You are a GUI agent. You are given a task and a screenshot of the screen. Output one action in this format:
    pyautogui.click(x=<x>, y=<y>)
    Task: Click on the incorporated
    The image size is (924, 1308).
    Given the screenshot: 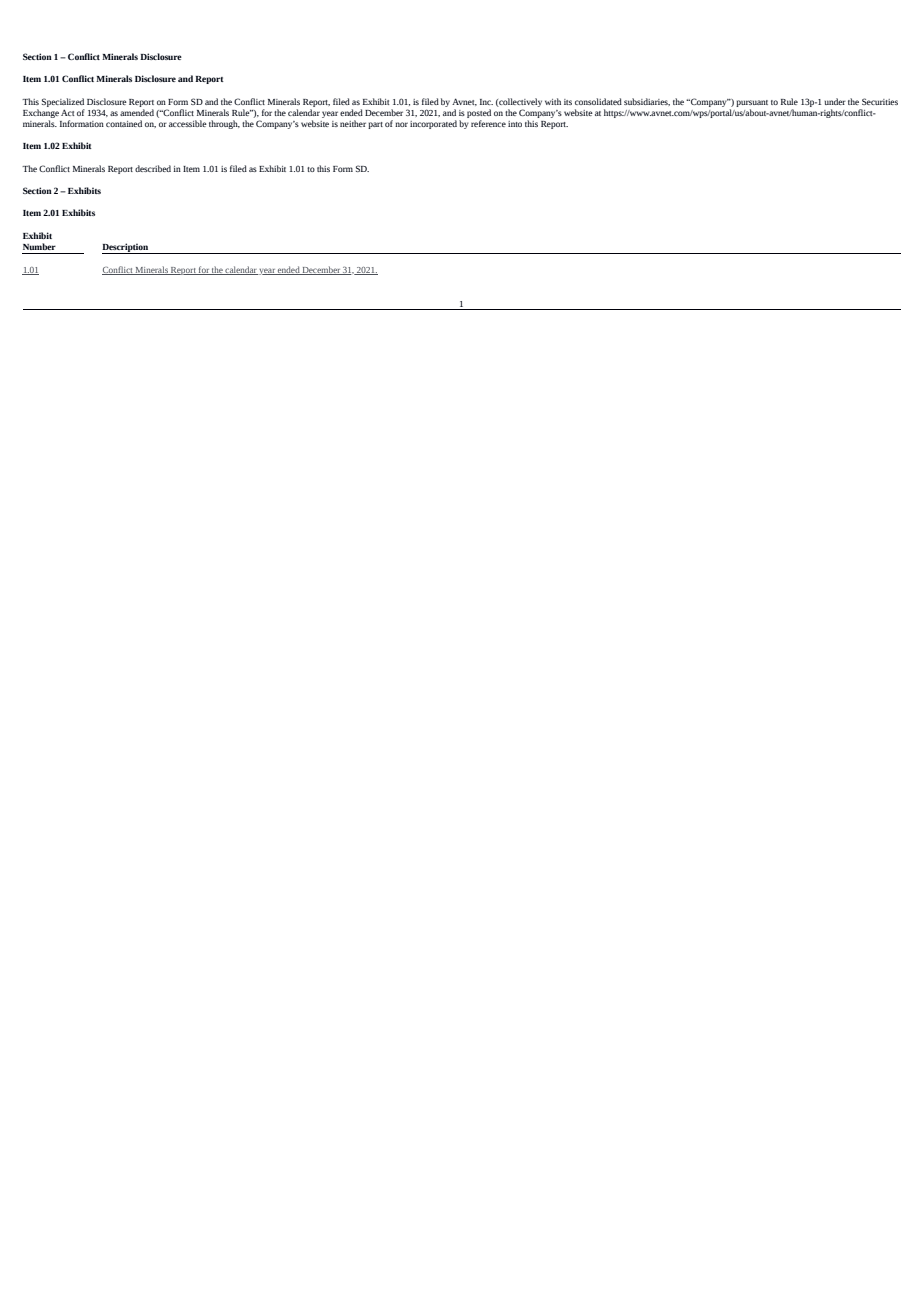 What is the action you would take?
    pyautogui.click(x=433, y=124)
